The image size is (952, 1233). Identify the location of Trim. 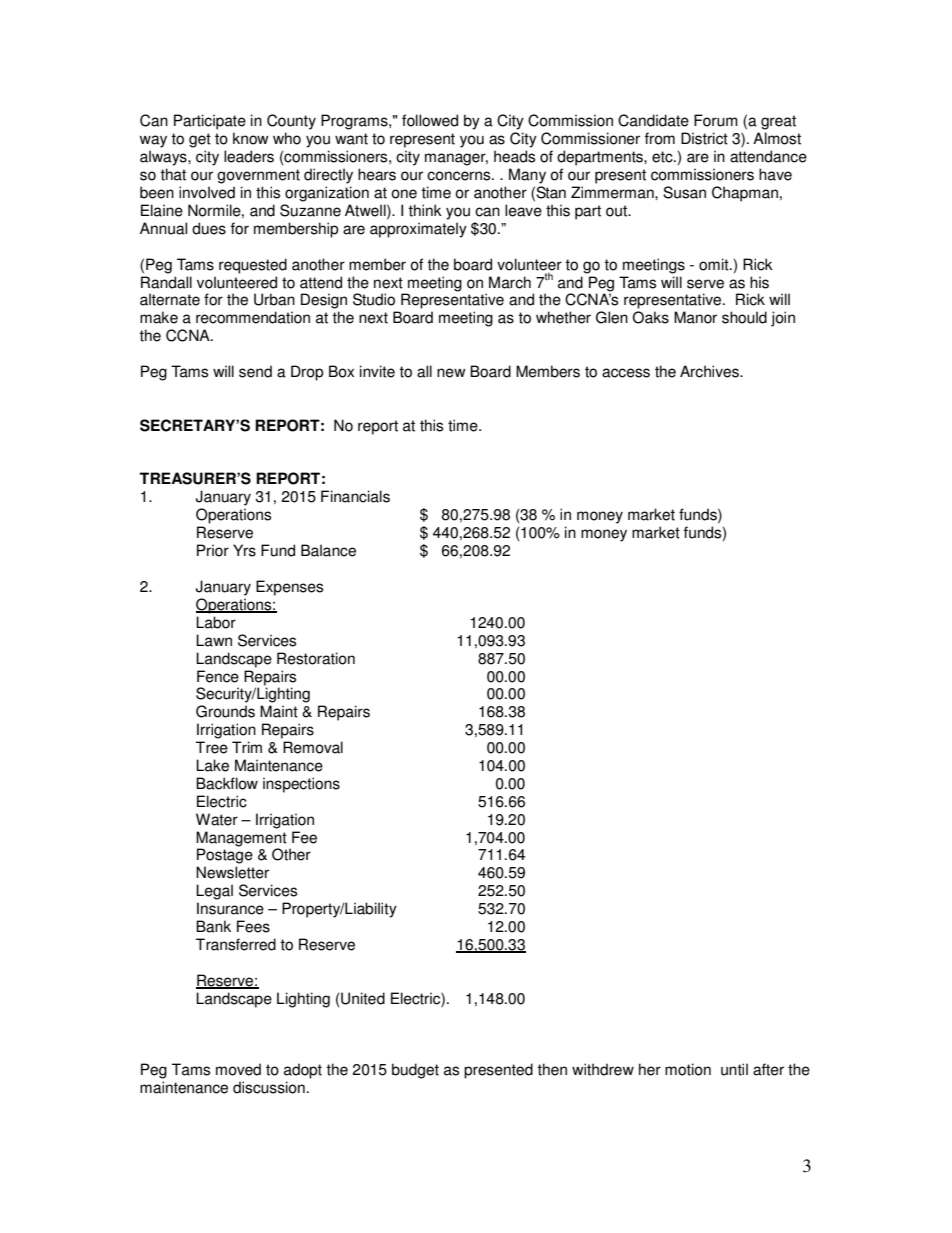
(247, 747).
